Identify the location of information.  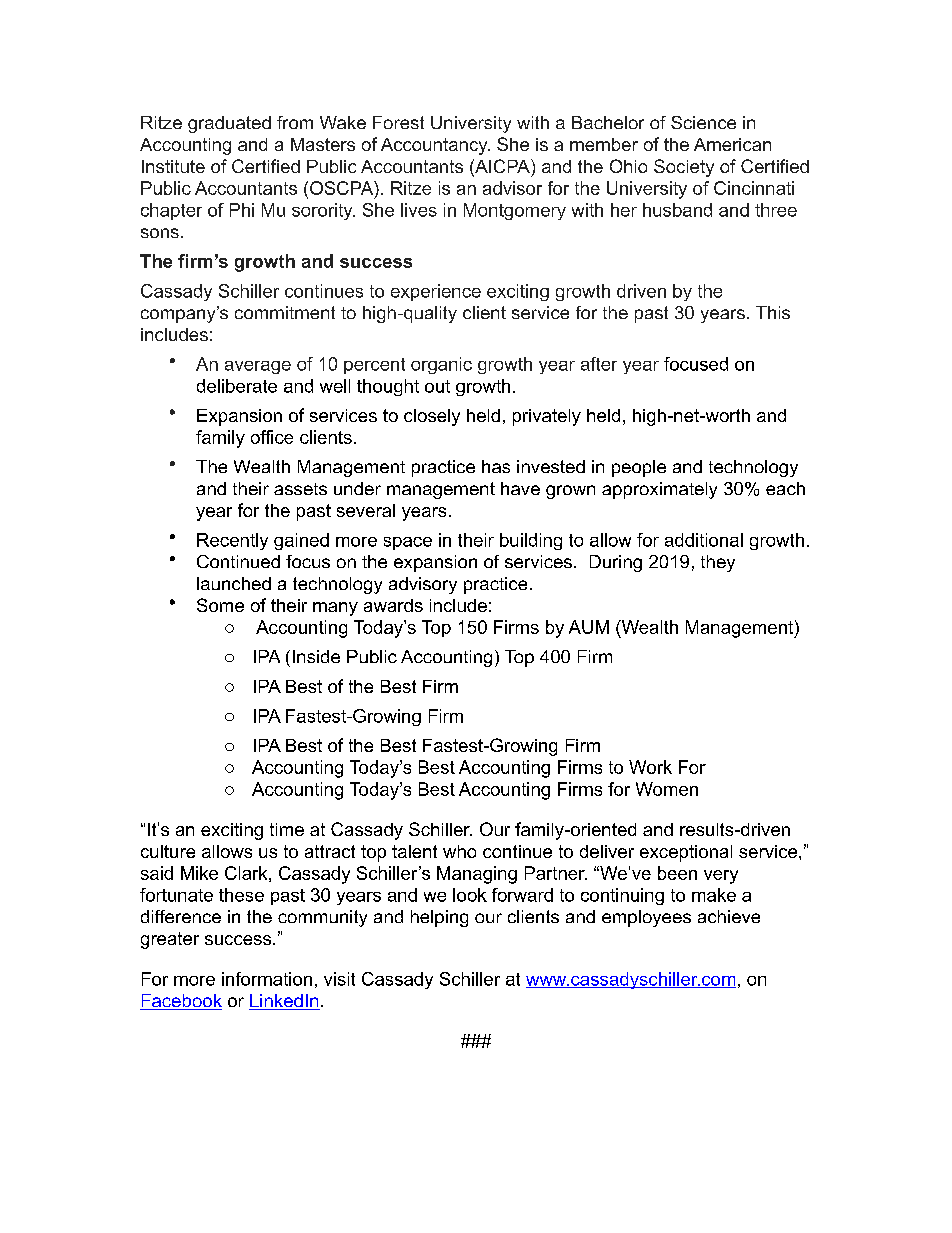
(267, 979).
